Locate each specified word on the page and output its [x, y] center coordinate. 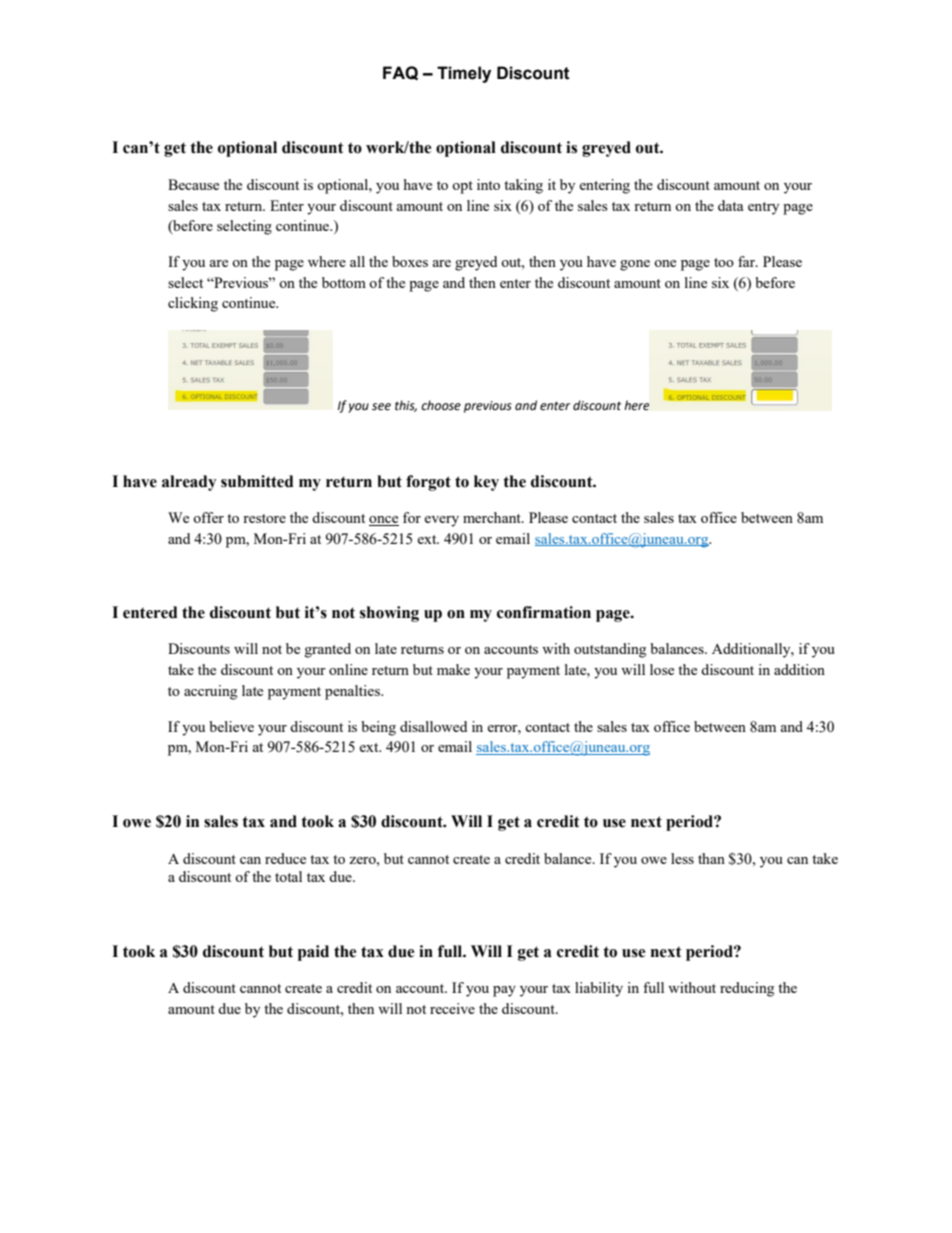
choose [441, 405]
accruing [210, 692]
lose [662, 669]
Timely [464, 74]
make [453, 669]
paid [313, 953]
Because [193, 184]
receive [452, 1008]
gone [635, 265]
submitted [257, 481]
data [730, 205]
